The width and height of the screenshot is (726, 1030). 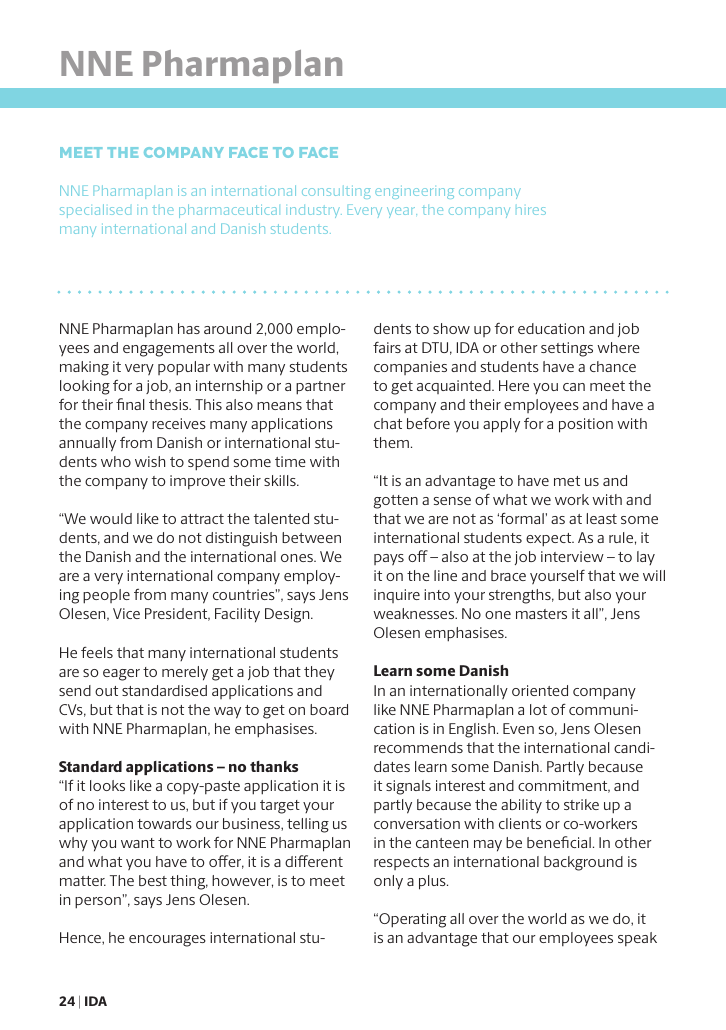 What do you see at coordinates (531, 211) in the screenshot?
I see `hires` at bounding box center [531, 211].
